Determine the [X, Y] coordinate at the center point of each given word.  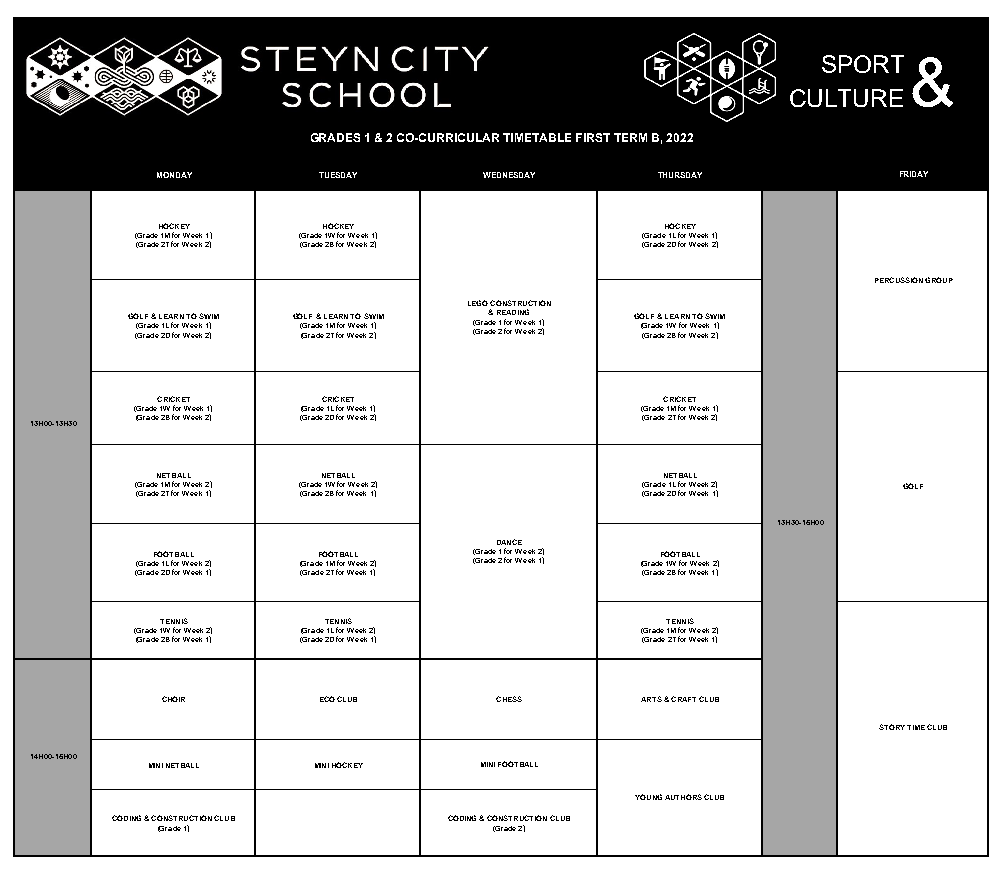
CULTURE [846, 98]
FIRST [593, 137]
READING [513, 312]
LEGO [478, 303]
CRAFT [683, 699]
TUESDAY [338, 175]
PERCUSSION [899, 280]
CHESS [509, 699]
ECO [327, 699]
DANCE [509, 542]
